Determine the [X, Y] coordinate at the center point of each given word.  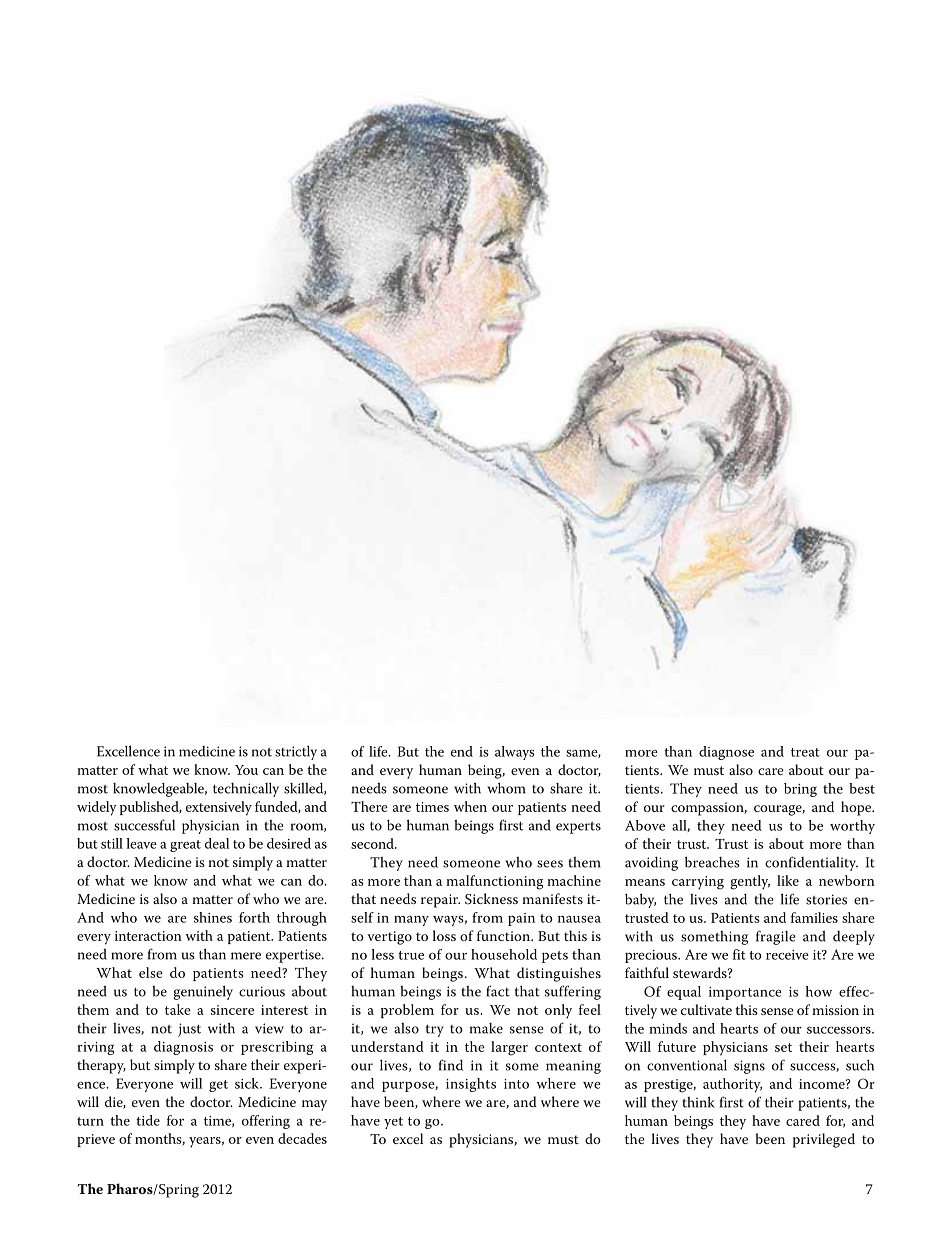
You [246, 770]
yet [393, 1123]
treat [805, 752]
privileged [824, 1140]
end [462, 751]
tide [148, 1120]
